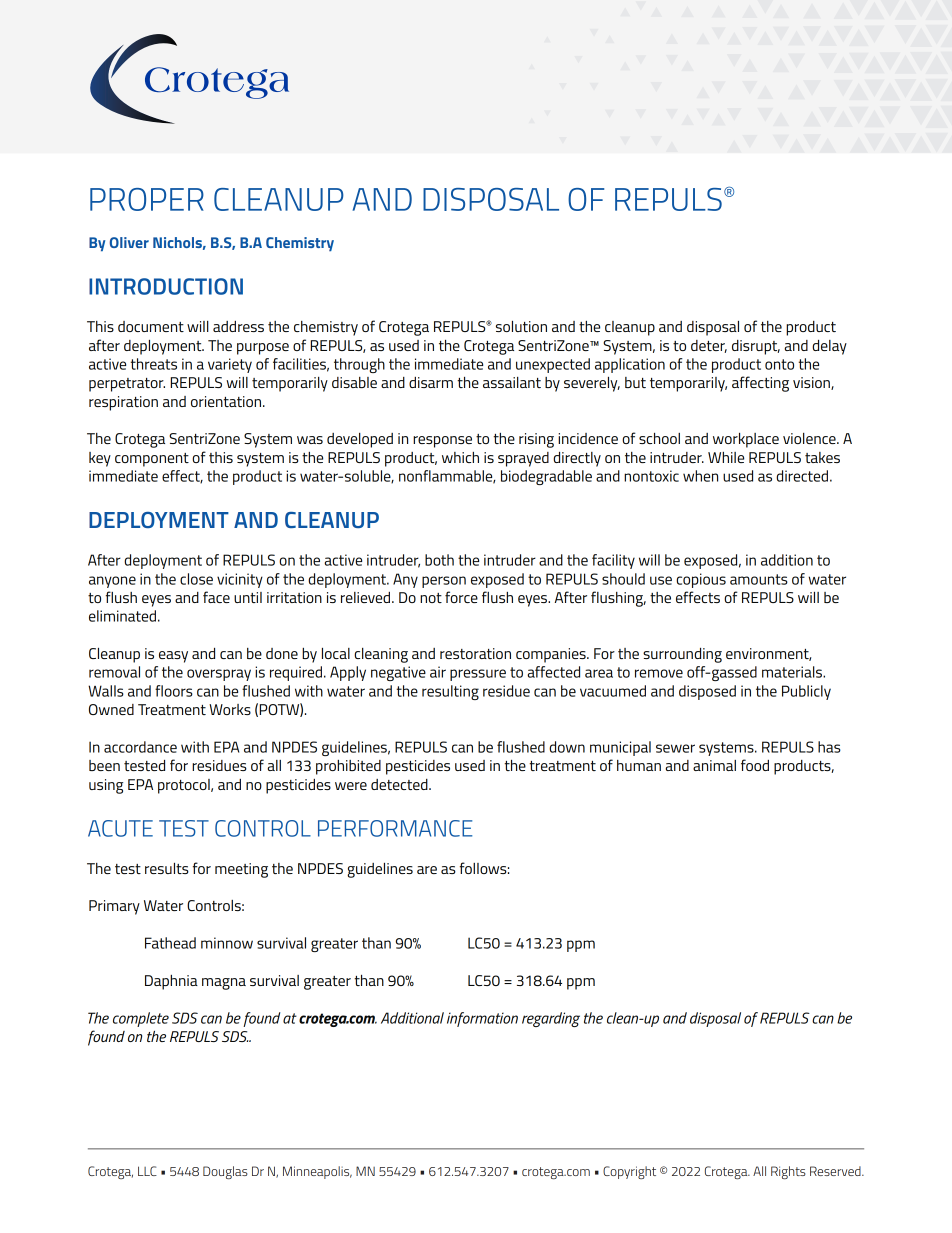 The width and height of the screenshot is (952, 1233). What do you see at coordinates (478, 675) in the screenshot?
I see `pressure` at bounding box center [478, 675].
